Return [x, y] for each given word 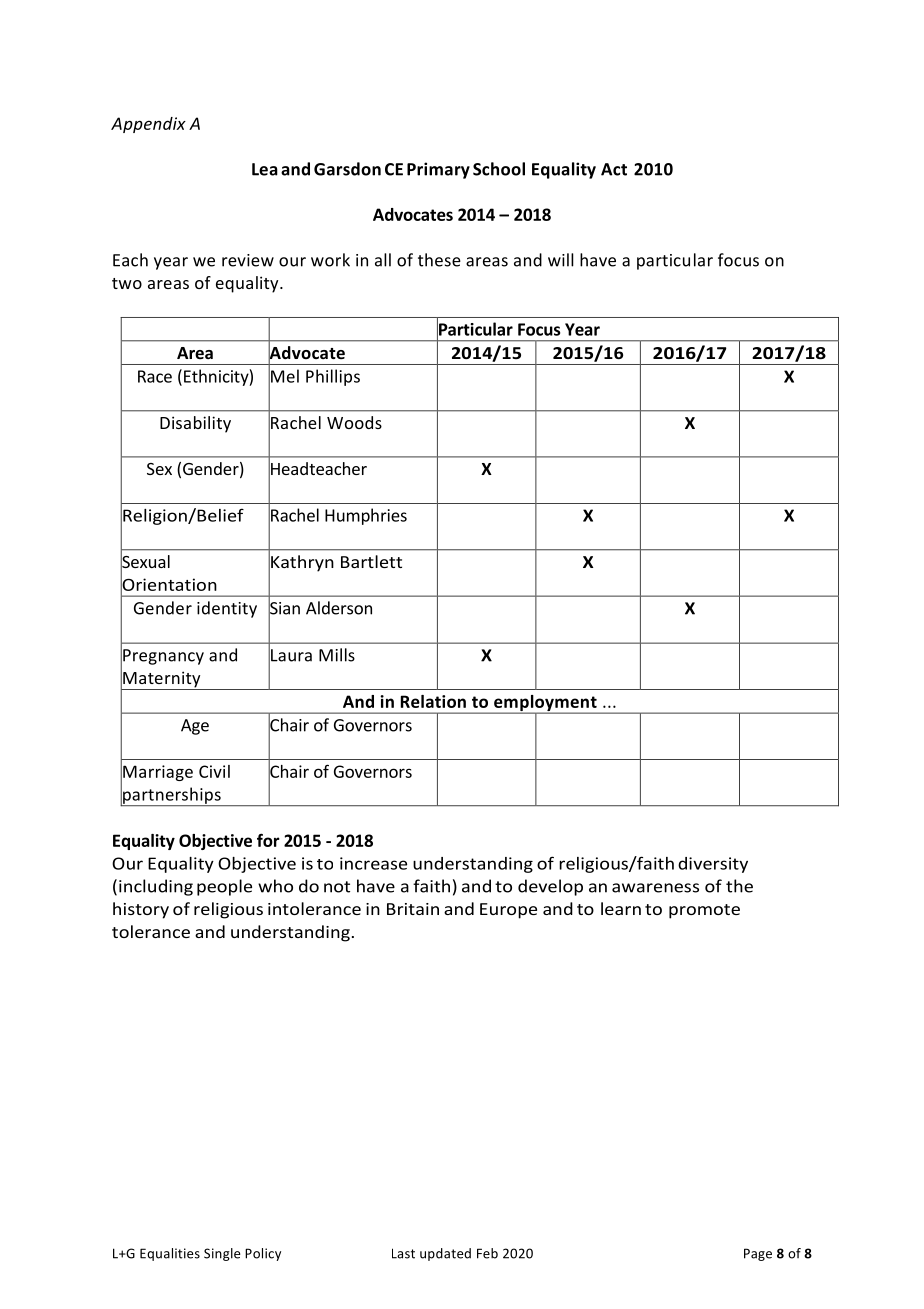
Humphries [366, 516]
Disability [195, 424]
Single [222, 1254]
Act [614, 169]
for [268, 840]
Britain [413, 909]
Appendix [148, 125]
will [561, 260]
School [499, 169]
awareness [655, 888]
